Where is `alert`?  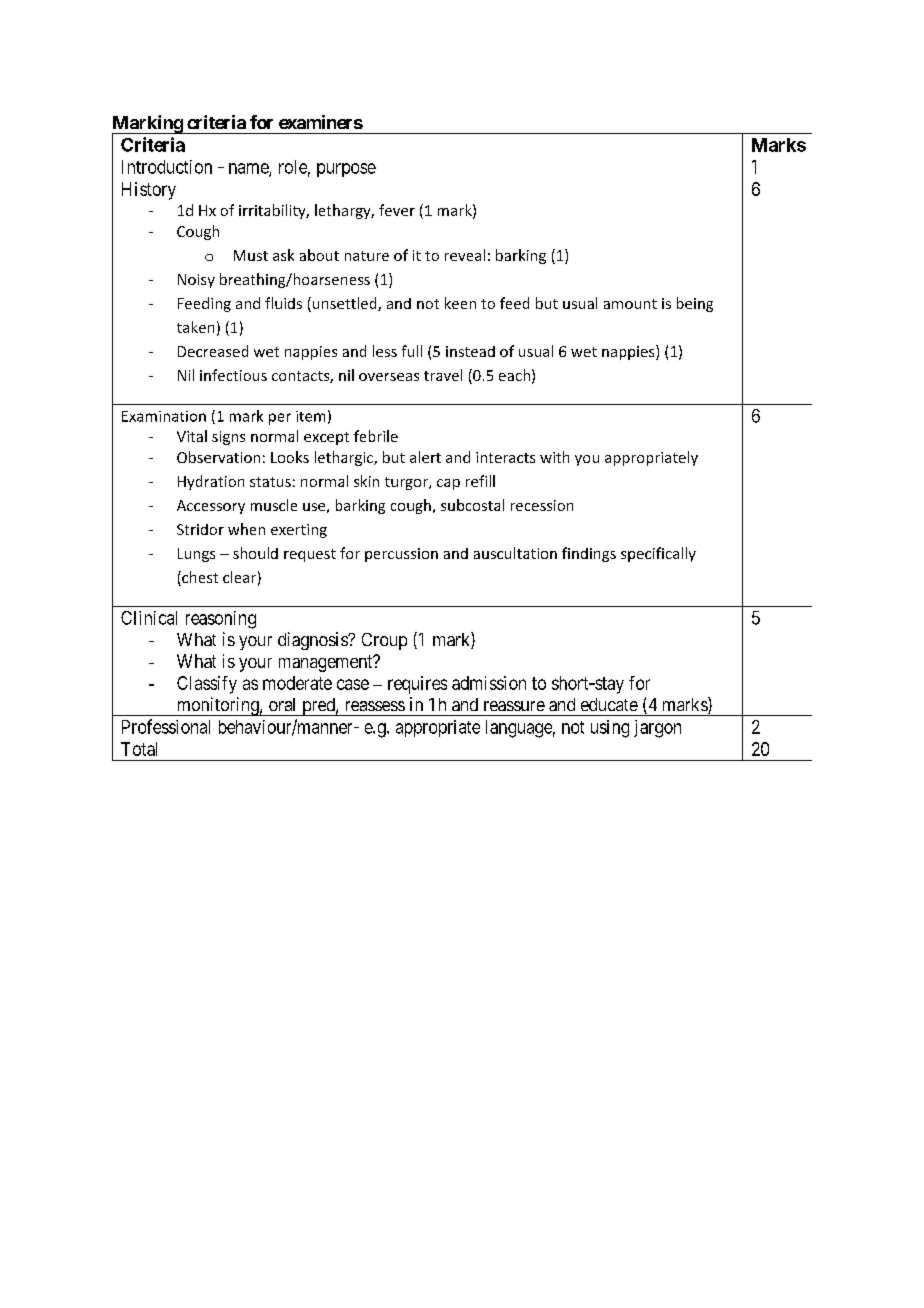
alert is located at coordinates (425, 457).
